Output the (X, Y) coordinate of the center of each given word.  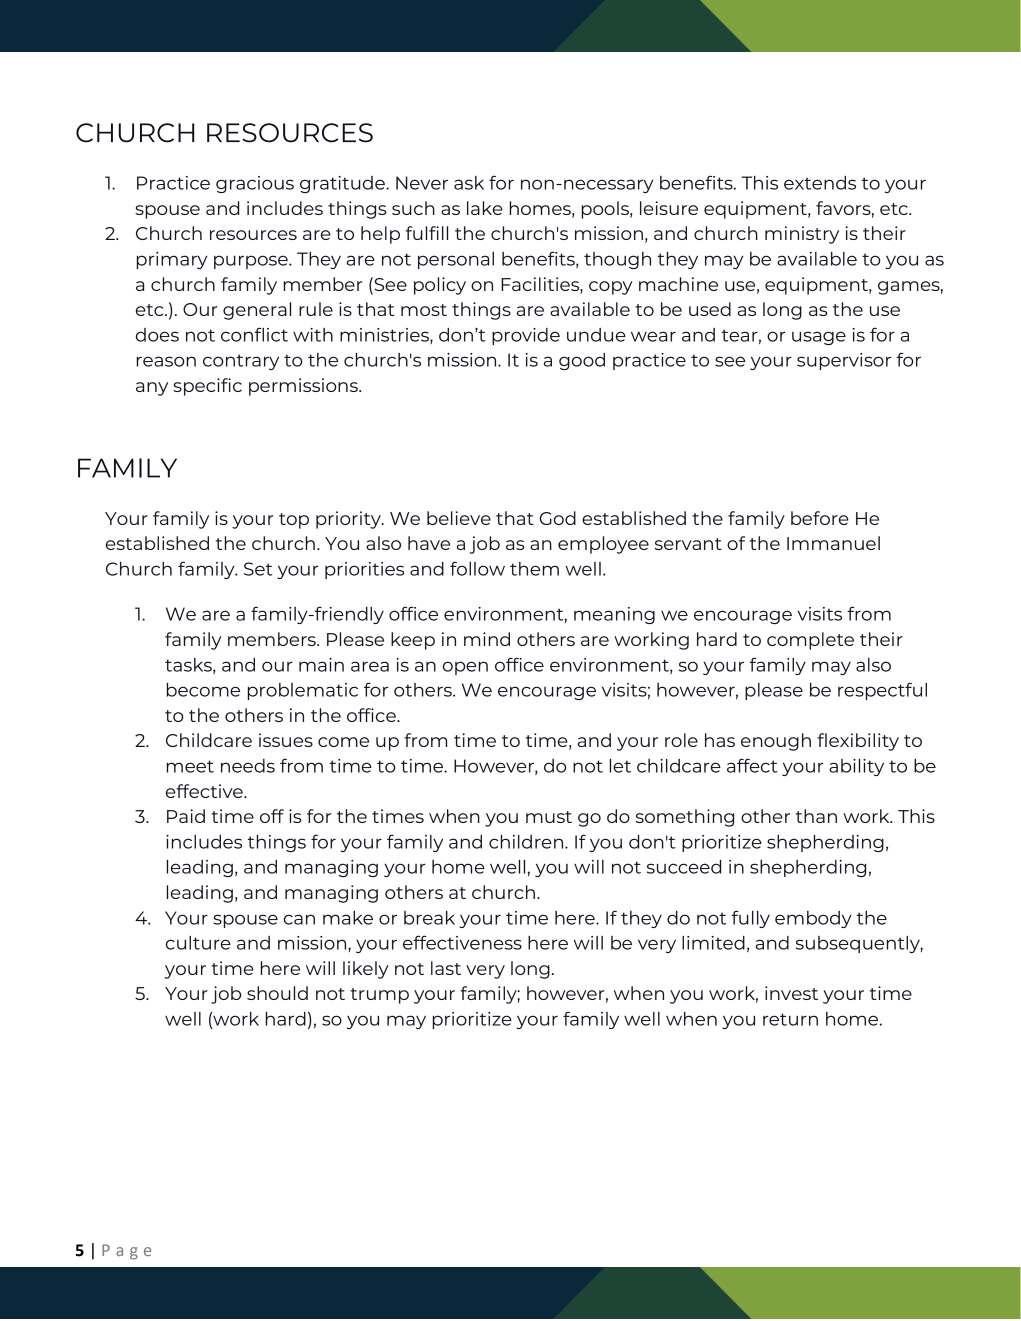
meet (190, 766)
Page (126, 1252)
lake (485, 208)
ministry (802, 235)
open (465, 668)
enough (776, 742)
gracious (255, 184)
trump (379, 996)
